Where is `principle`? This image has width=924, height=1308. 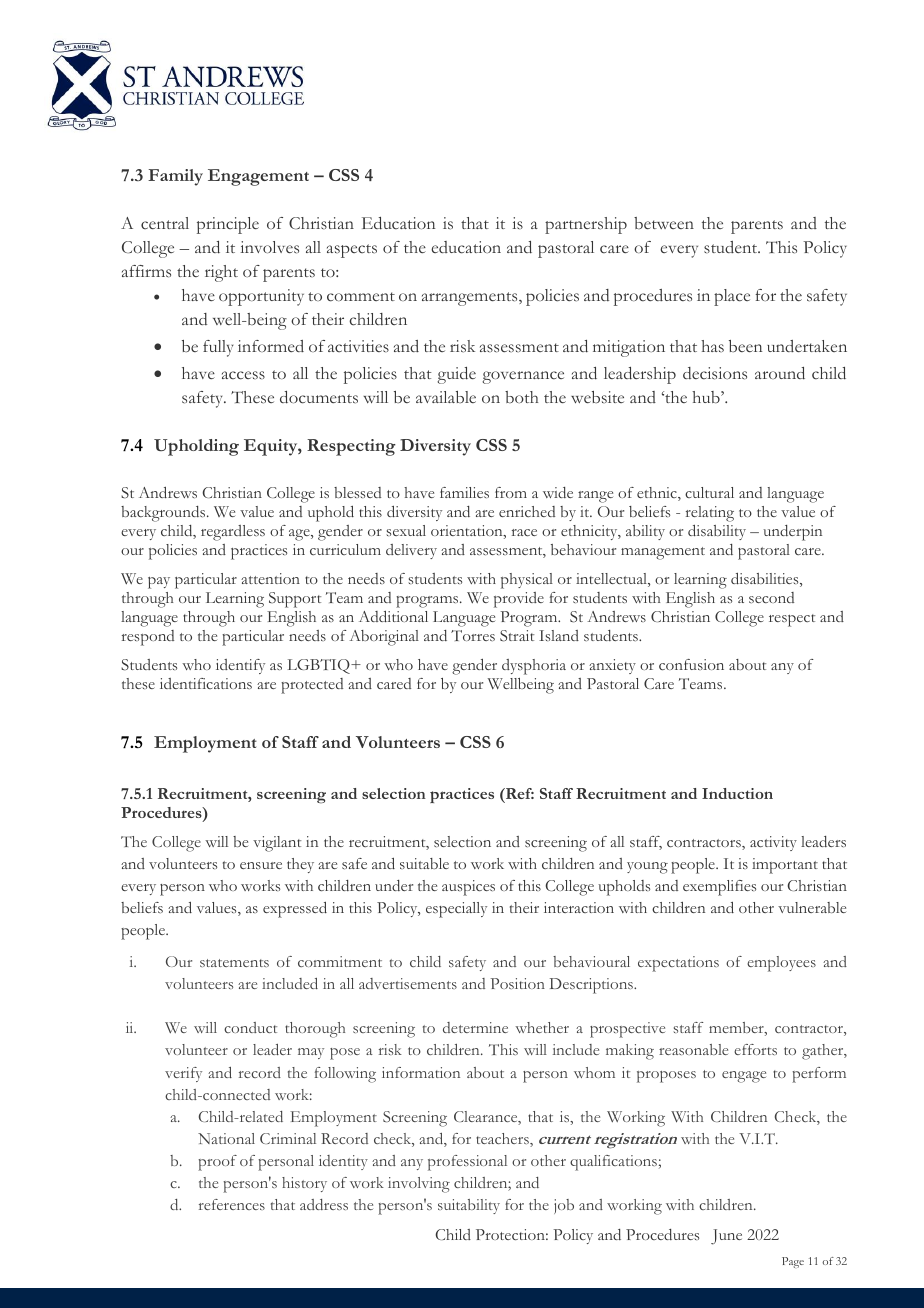 principle is located at coordinates (228, 225).
